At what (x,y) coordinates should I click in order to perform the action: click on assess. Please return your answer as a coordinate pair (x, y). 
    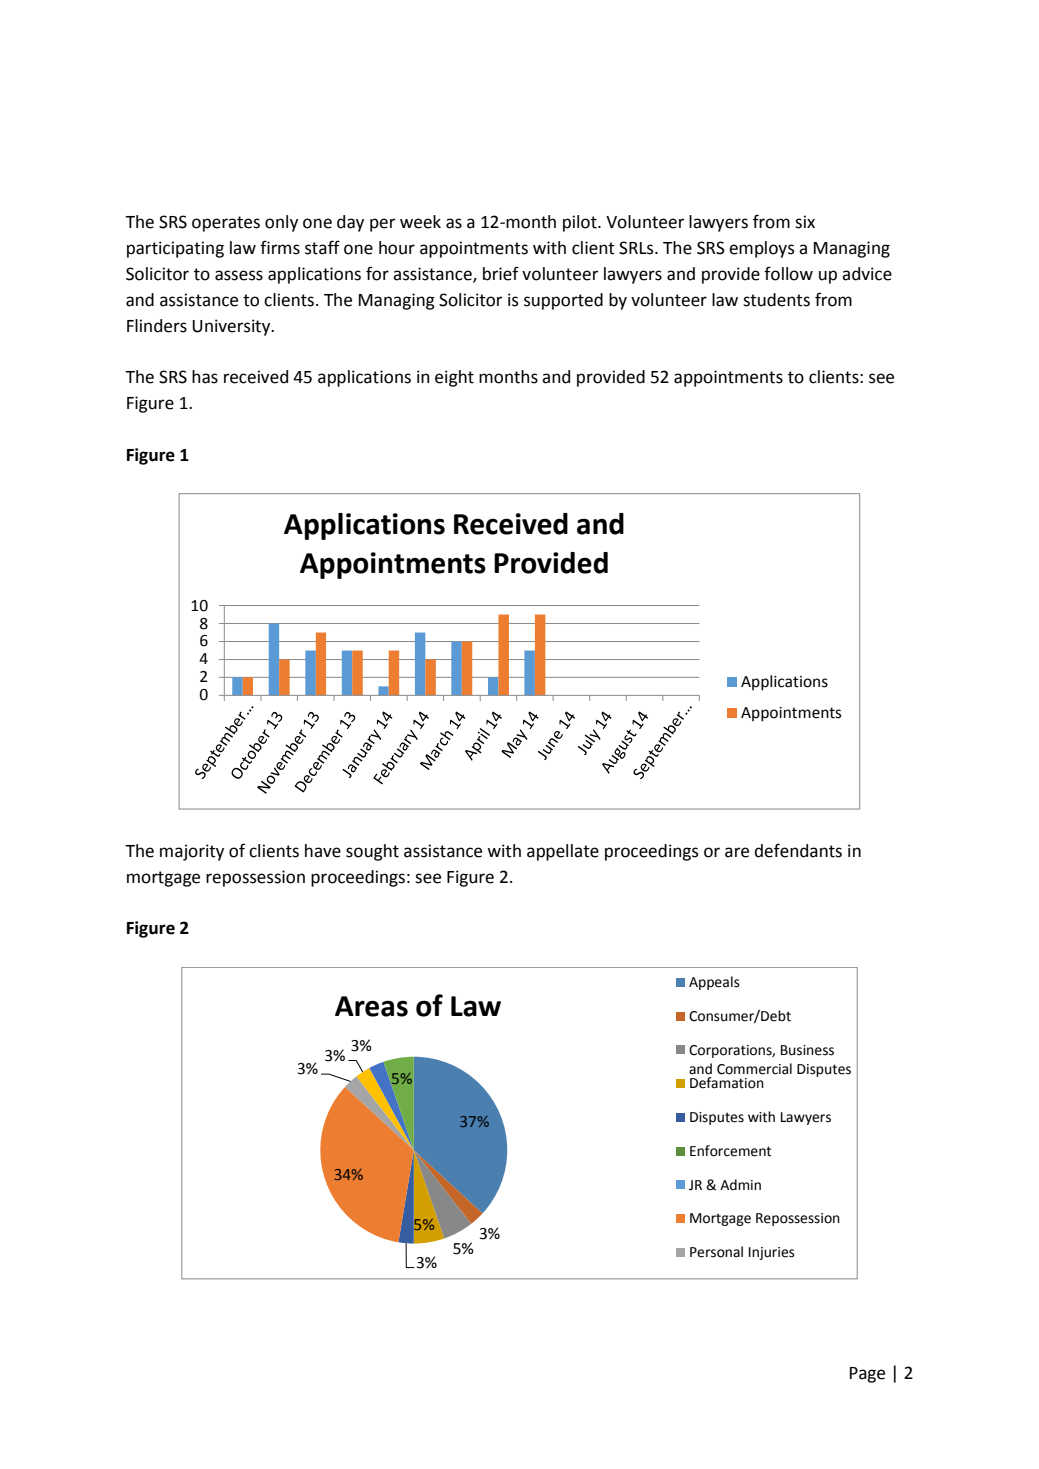
    Looking at the image, I should click on (239, 275).
